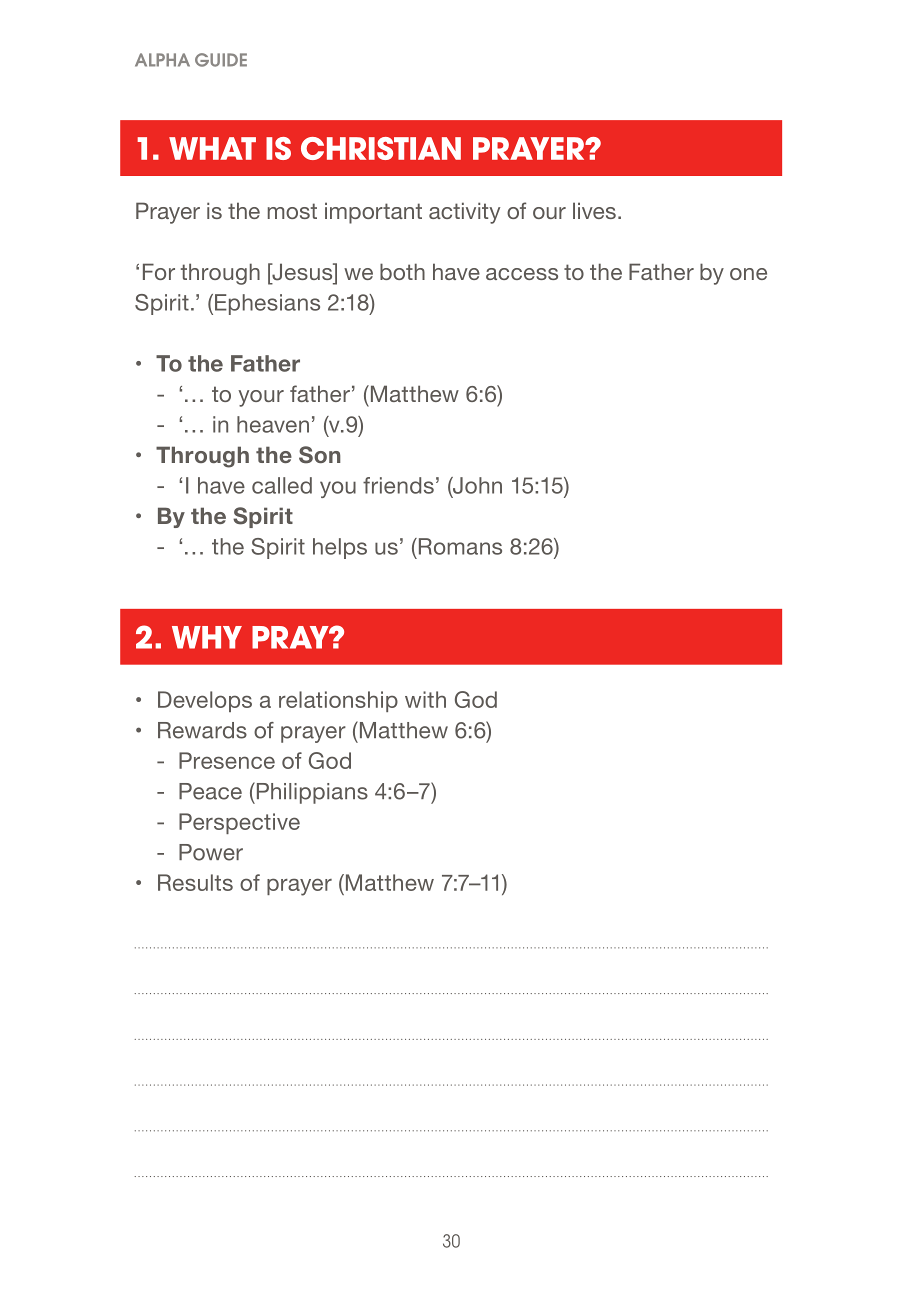  What do you see at coordinates (282, 485) in the screenshot?
I see `called` at bounding box center [282, 485].
